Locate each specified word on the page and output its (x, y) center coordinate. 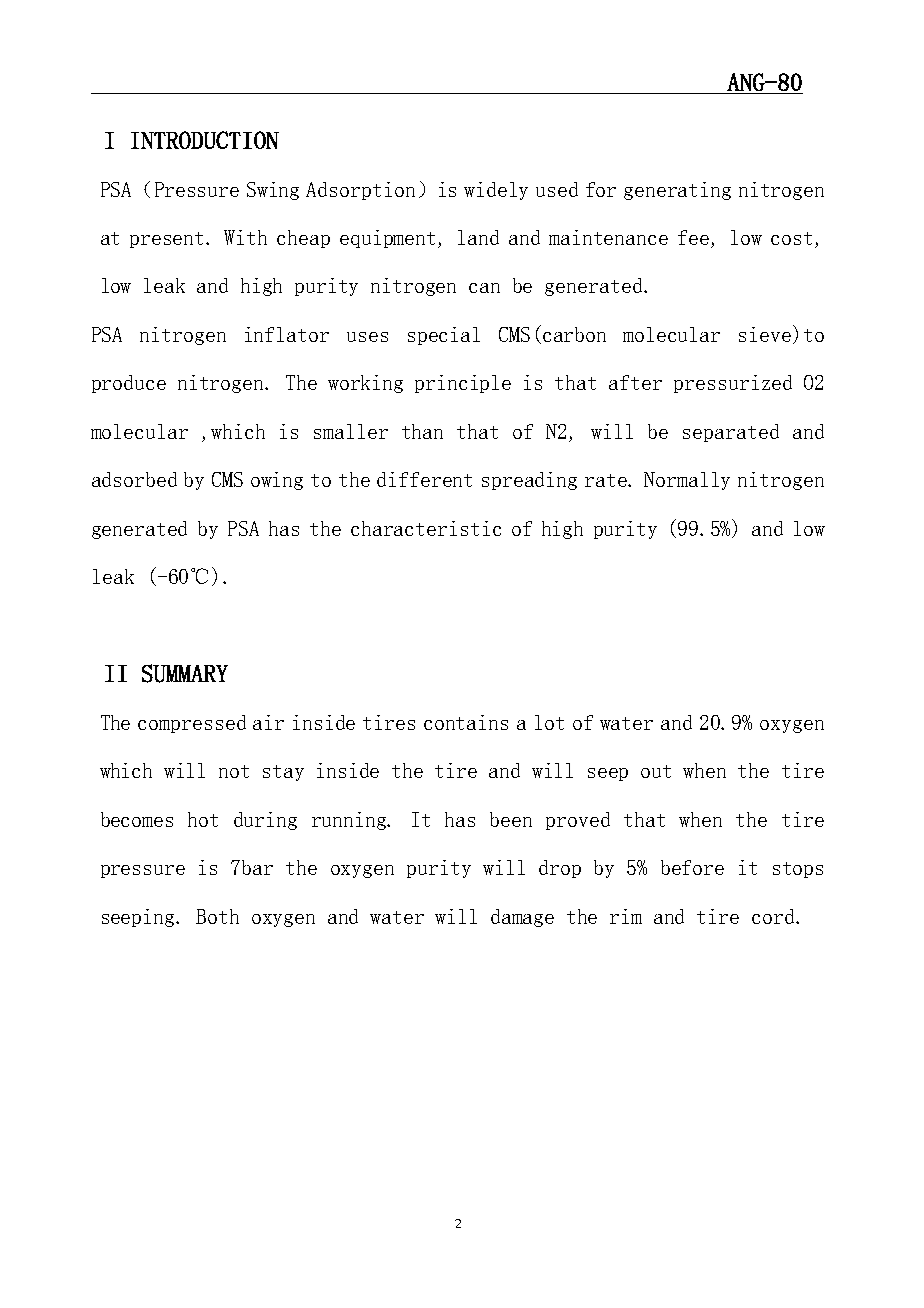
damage (522, 918)
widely (496, 191)
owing (277, 481)
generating (677, 191)
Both (217, 916)
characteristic (426, 528)
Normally (687, 481)
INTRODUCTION (205, 140)
